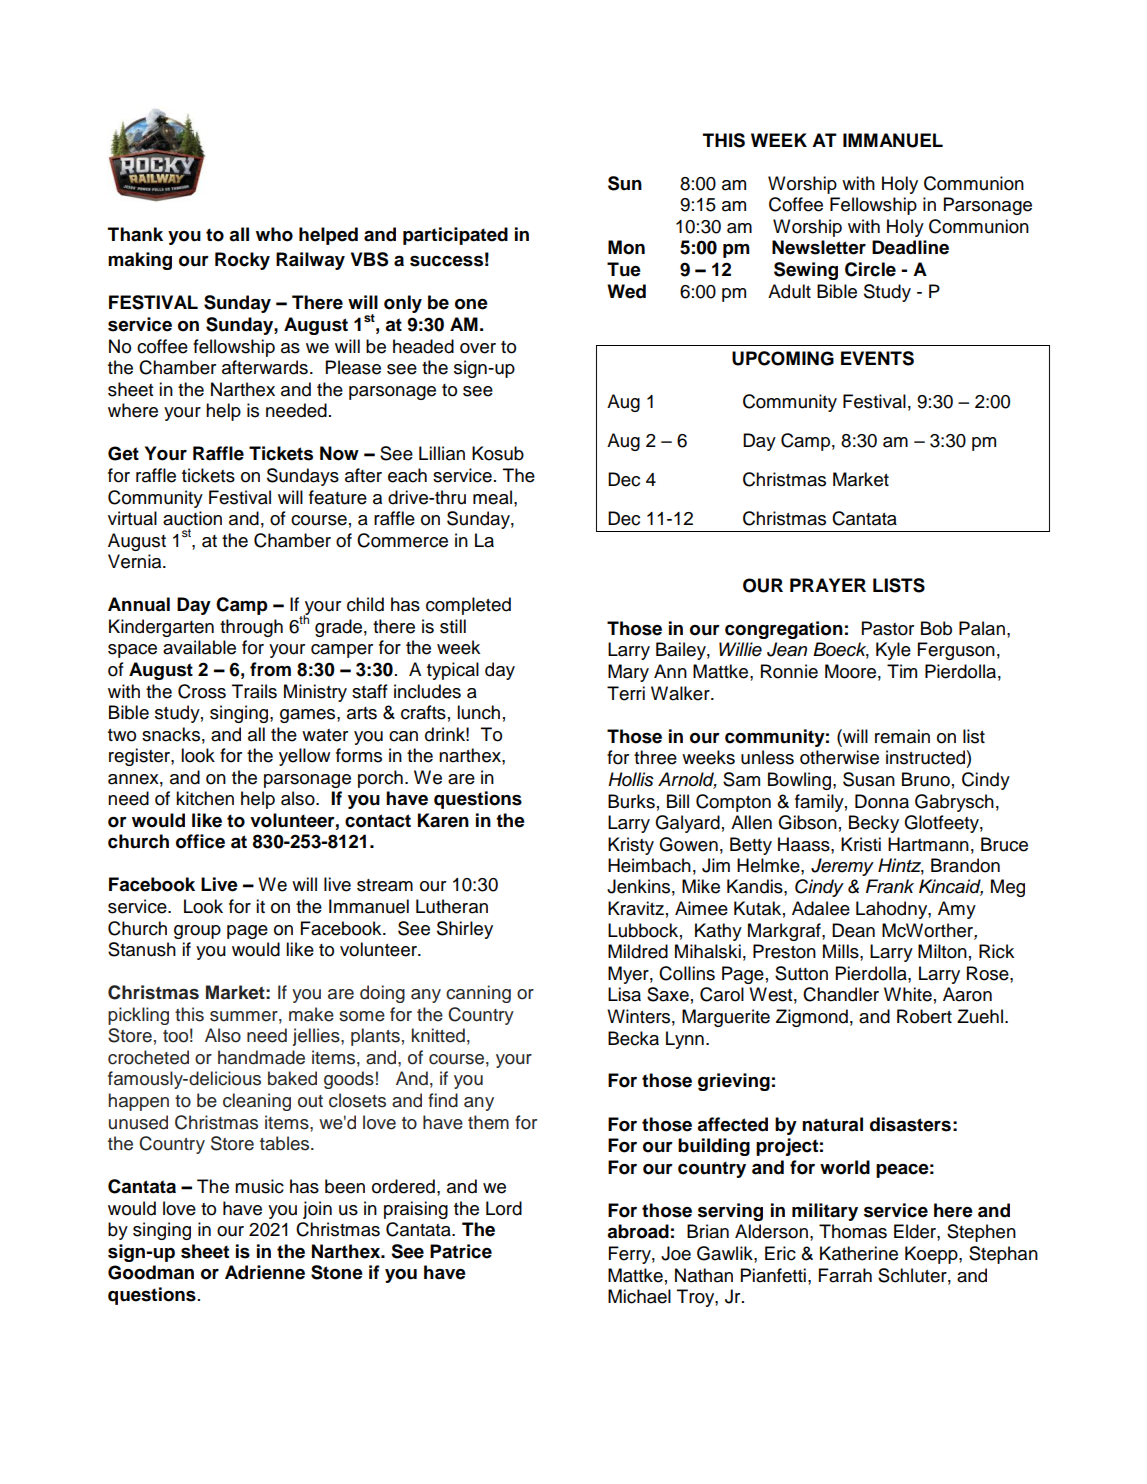 The image size is (1147, 1484). Describe the element at coordinates (869, 779) in the screenshot. I see `Susan` at that location.
